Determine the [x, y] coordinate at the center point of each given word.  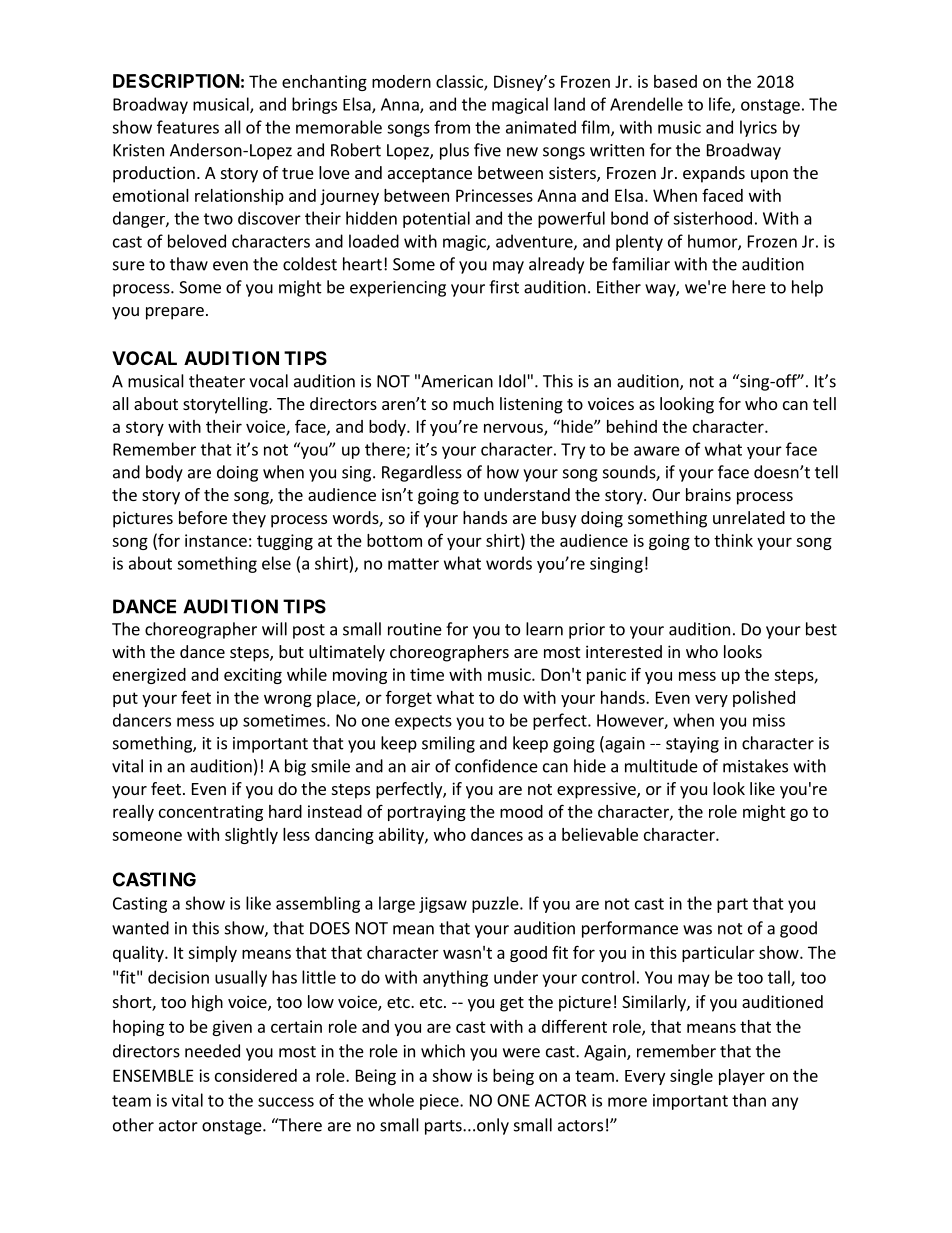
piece [440, 1102]
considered [256, 1075]
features [188, 127]
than [749, 1100]
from [452, 127]
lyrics [758, 128]
